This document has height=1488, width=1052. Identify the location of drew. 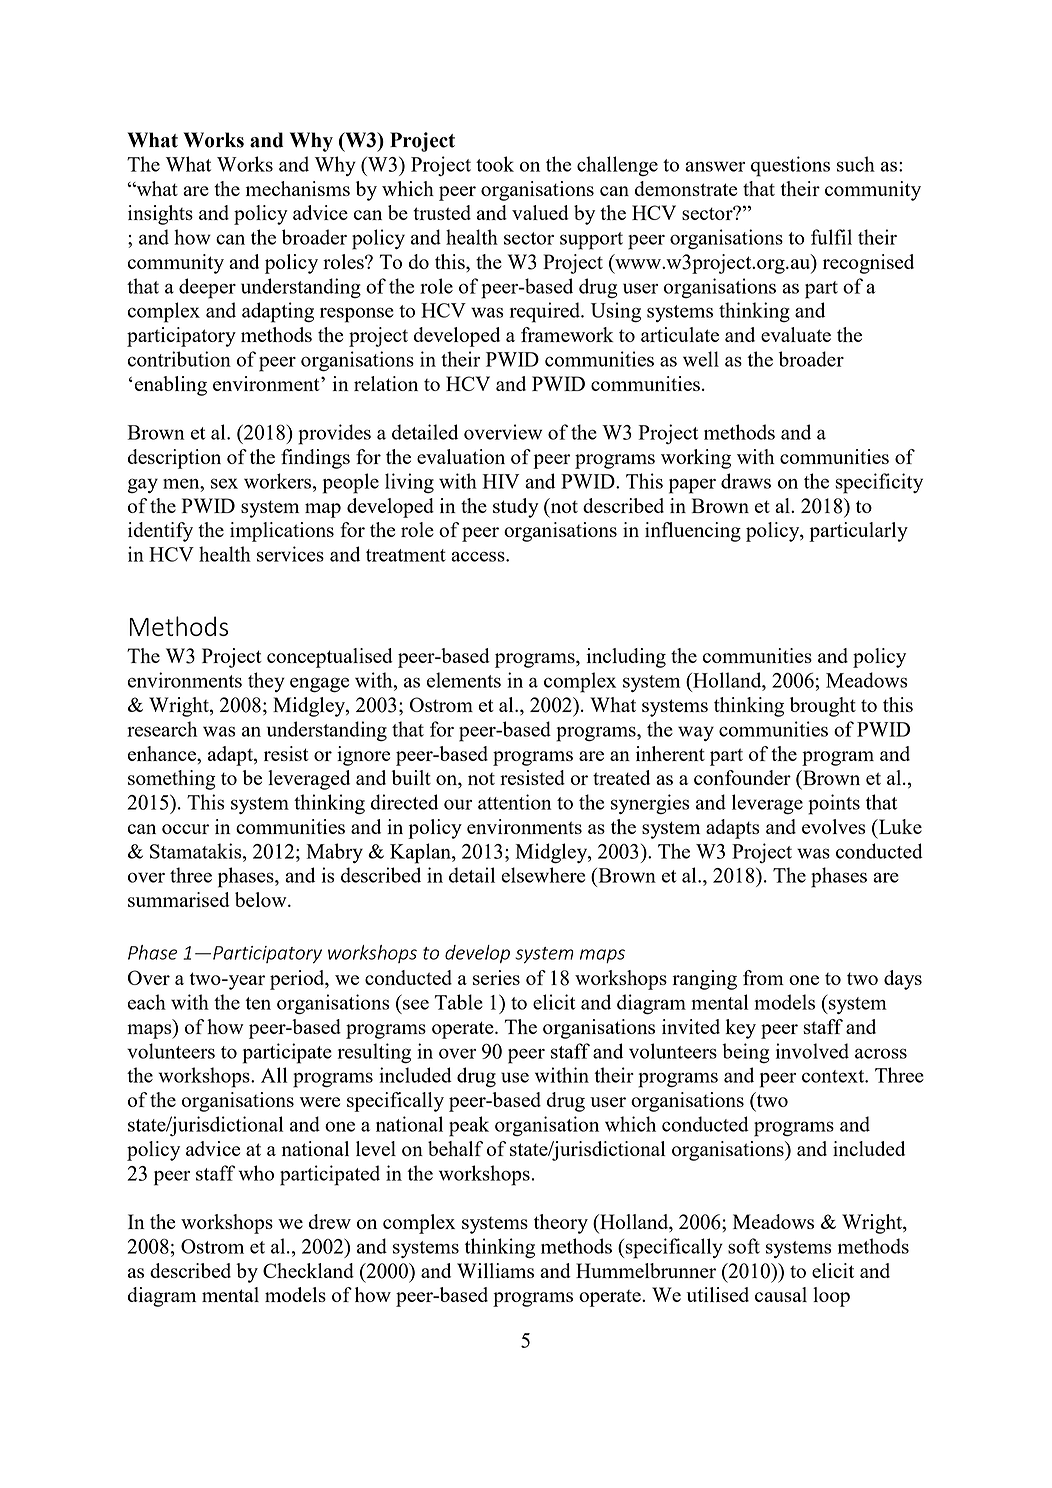
(330, 1221).
